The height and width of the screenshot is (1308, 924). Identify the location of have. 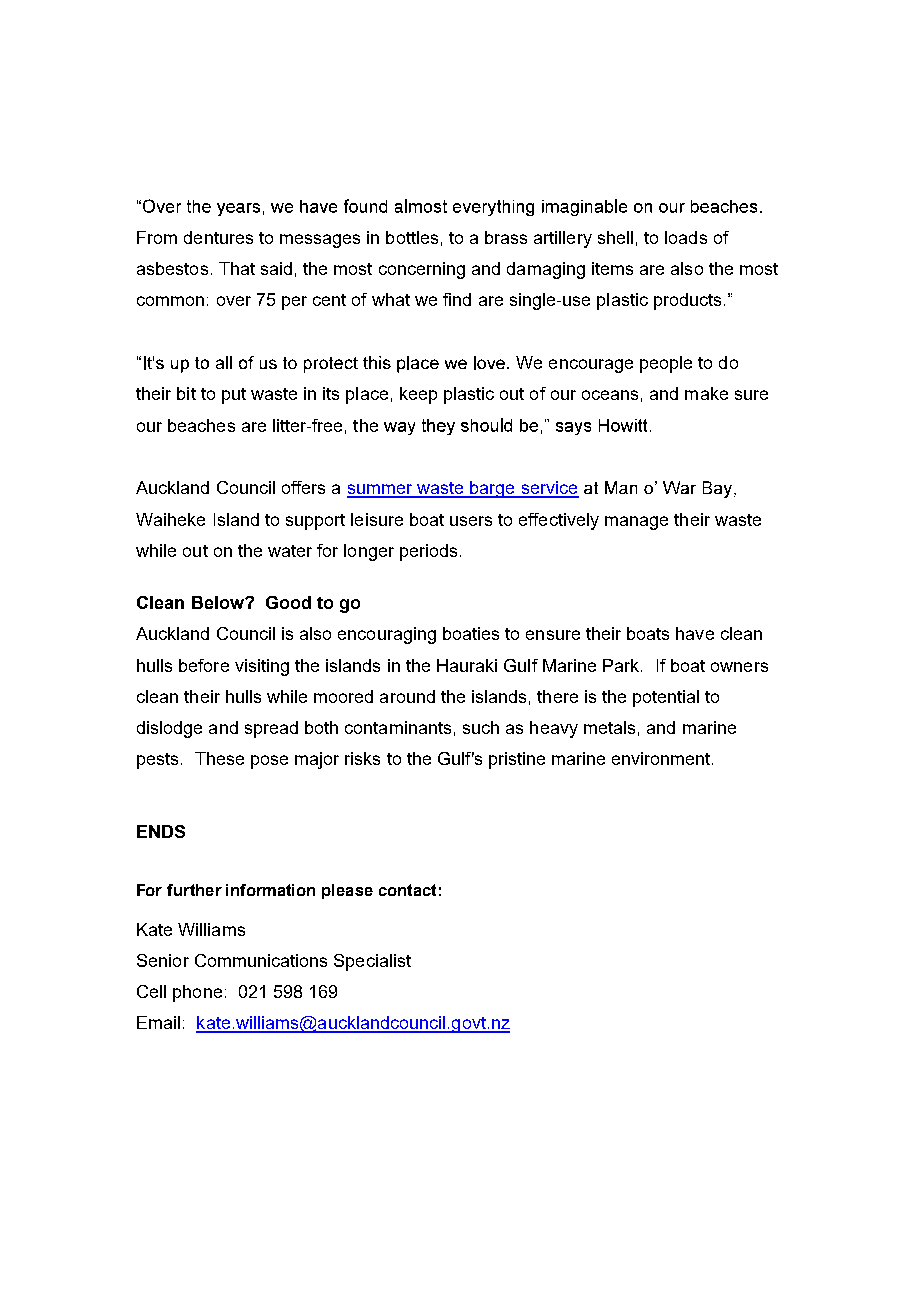
(695, 633).
